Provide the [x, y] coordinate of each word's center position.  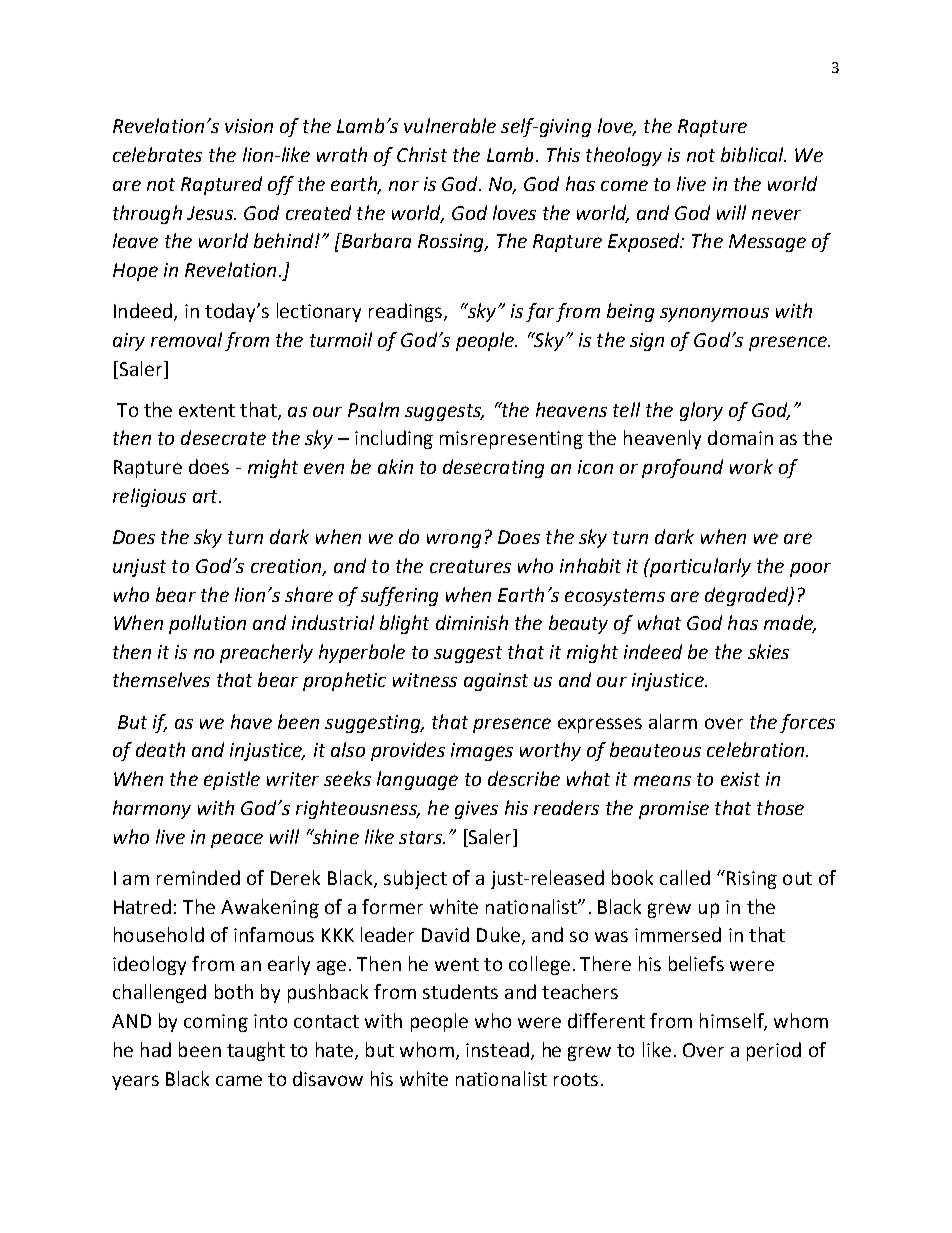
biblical [753, 154]
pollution [207, 624]
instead [497, 1049]
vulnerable [450, 125]
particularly [699, 567]
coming [216, 1023]
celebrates [157, 154]
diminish [472, 622]
